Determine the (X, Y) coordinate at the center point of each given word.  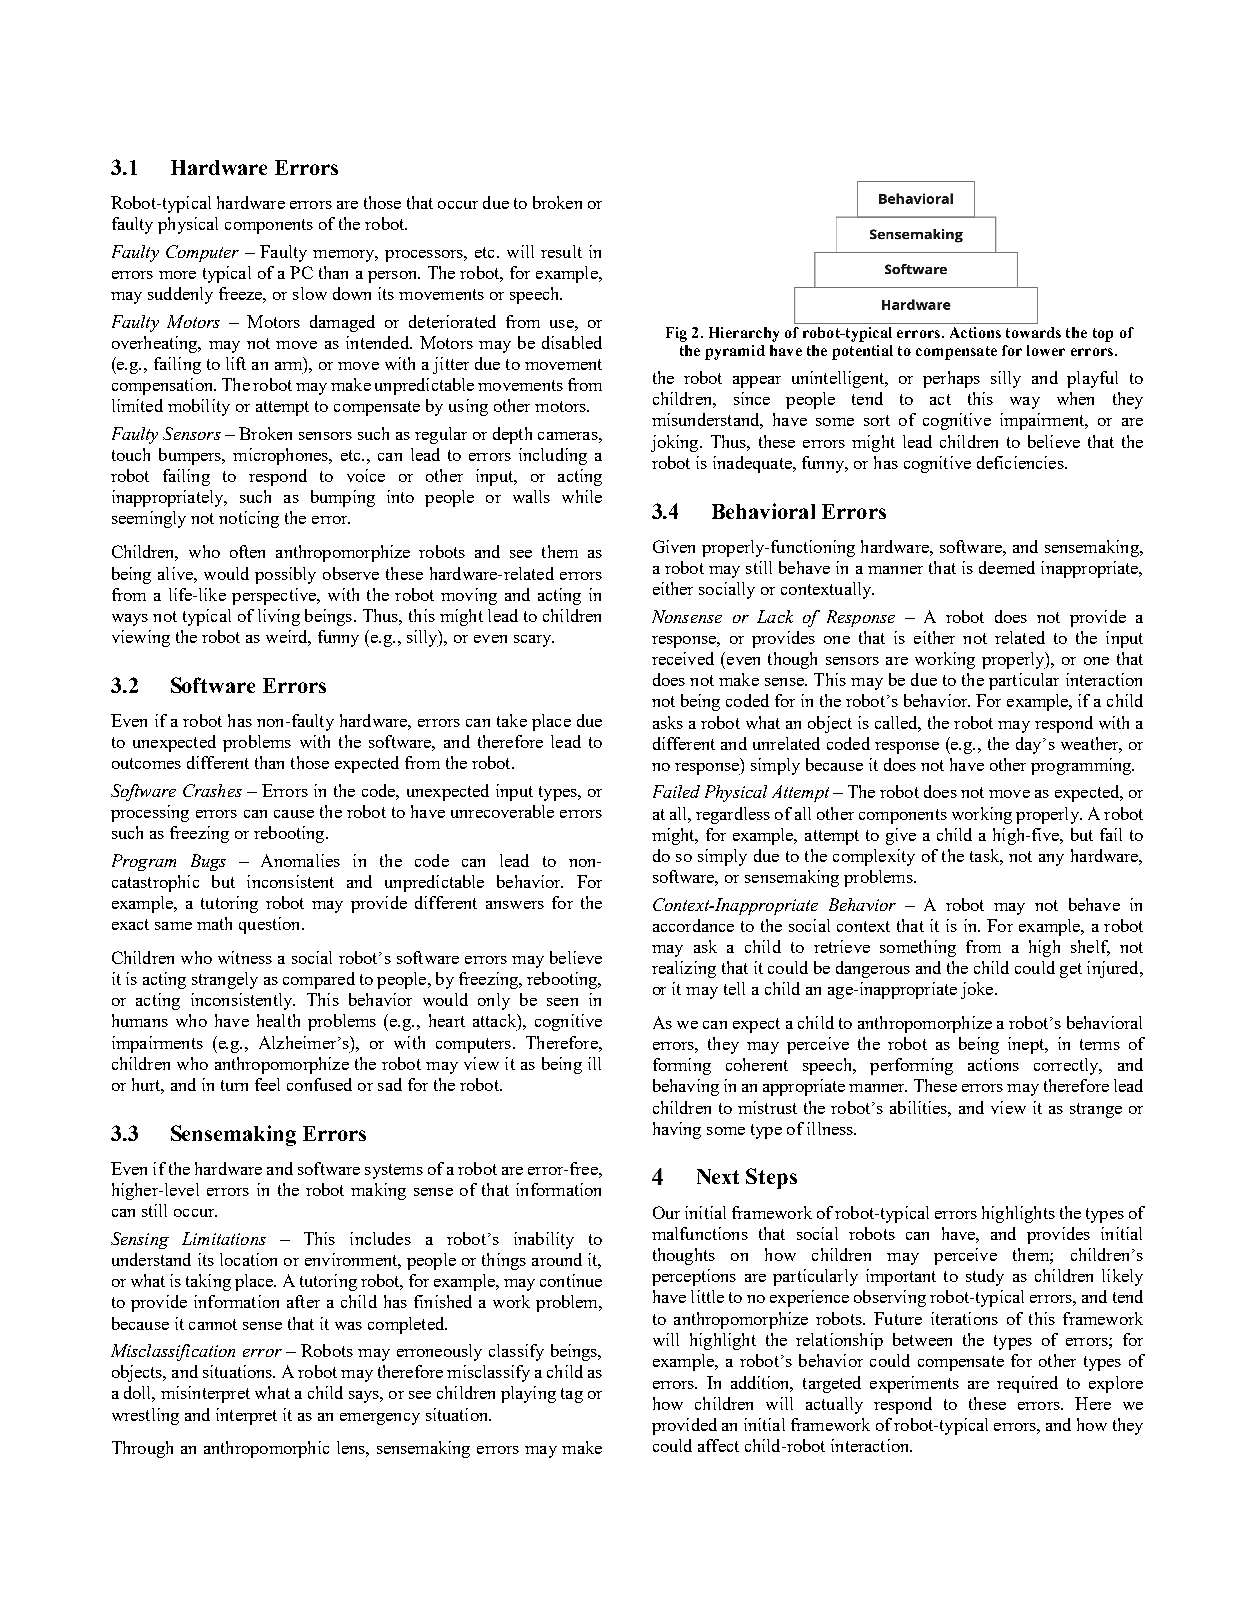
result (561, 251)
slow (310, 293)
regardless (733, 815)
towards (1033, 332)
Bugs (208, 862)
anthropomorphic (266, 1449)
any (1051, 860)
